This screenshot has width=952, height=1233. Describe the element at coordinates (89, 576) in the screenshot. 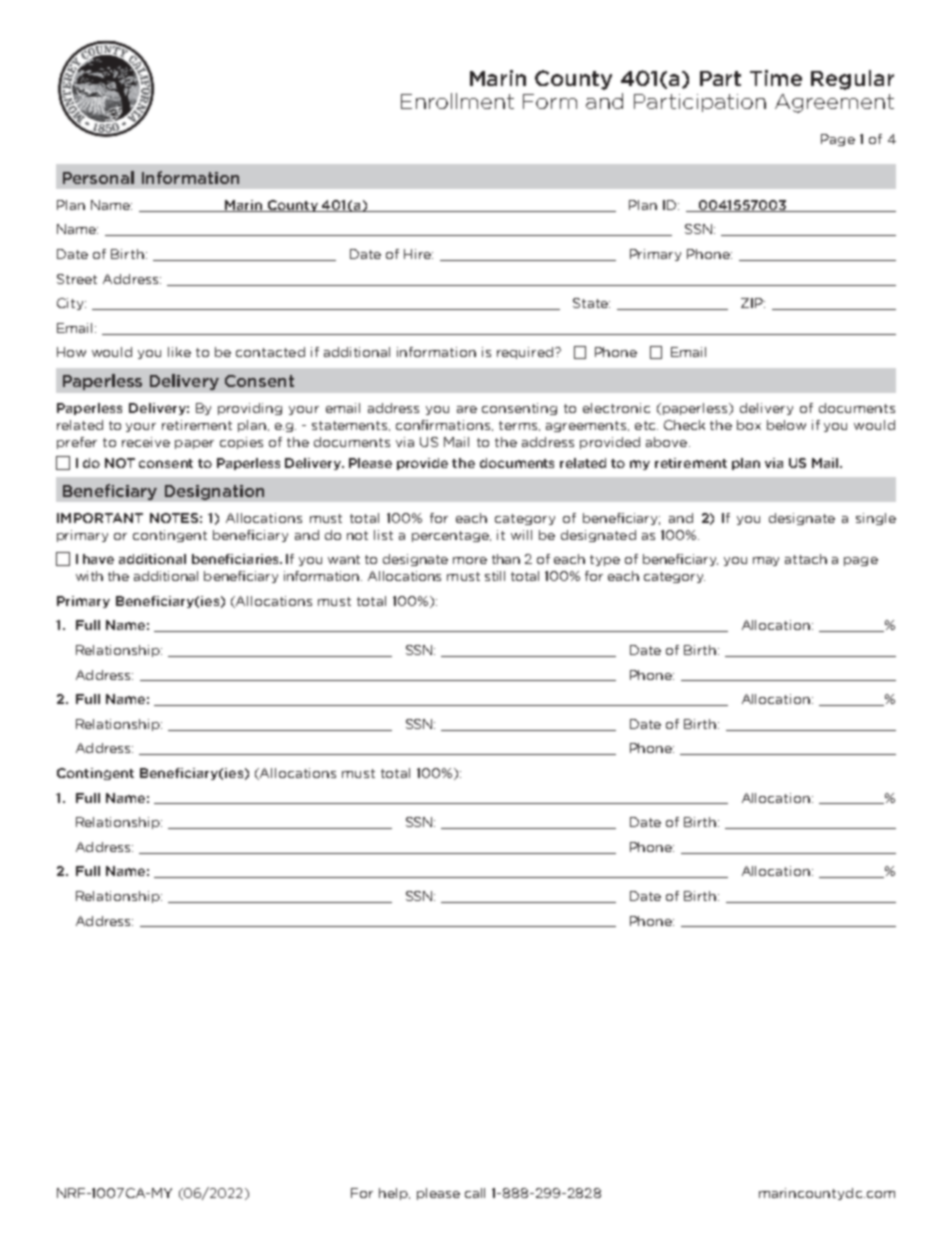

I see `with` at that location.
